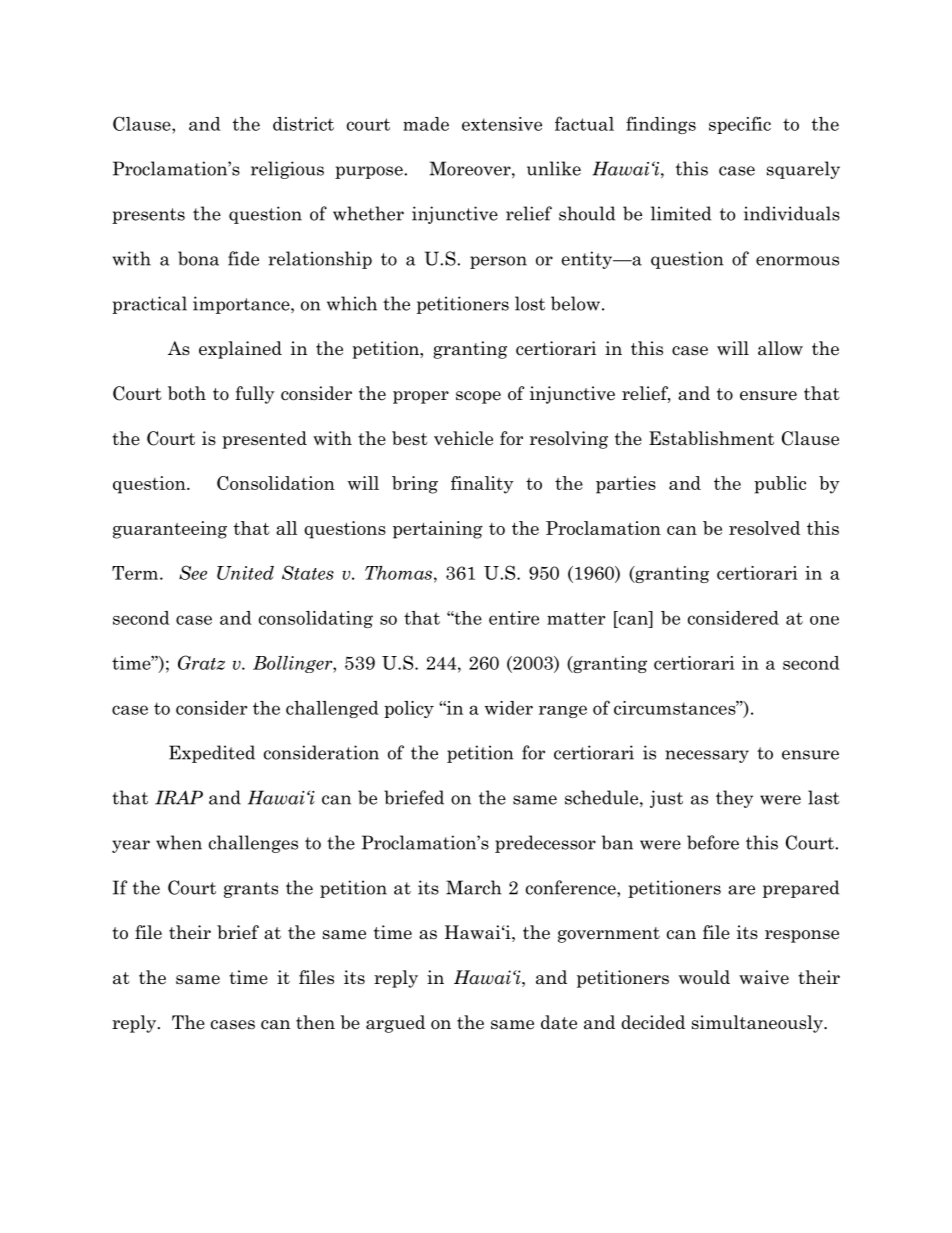 The image size is (952, 1233). What do you see at coordinates (502, 124) in the image?
I see `extensive` at bounding box center [502, 124].
